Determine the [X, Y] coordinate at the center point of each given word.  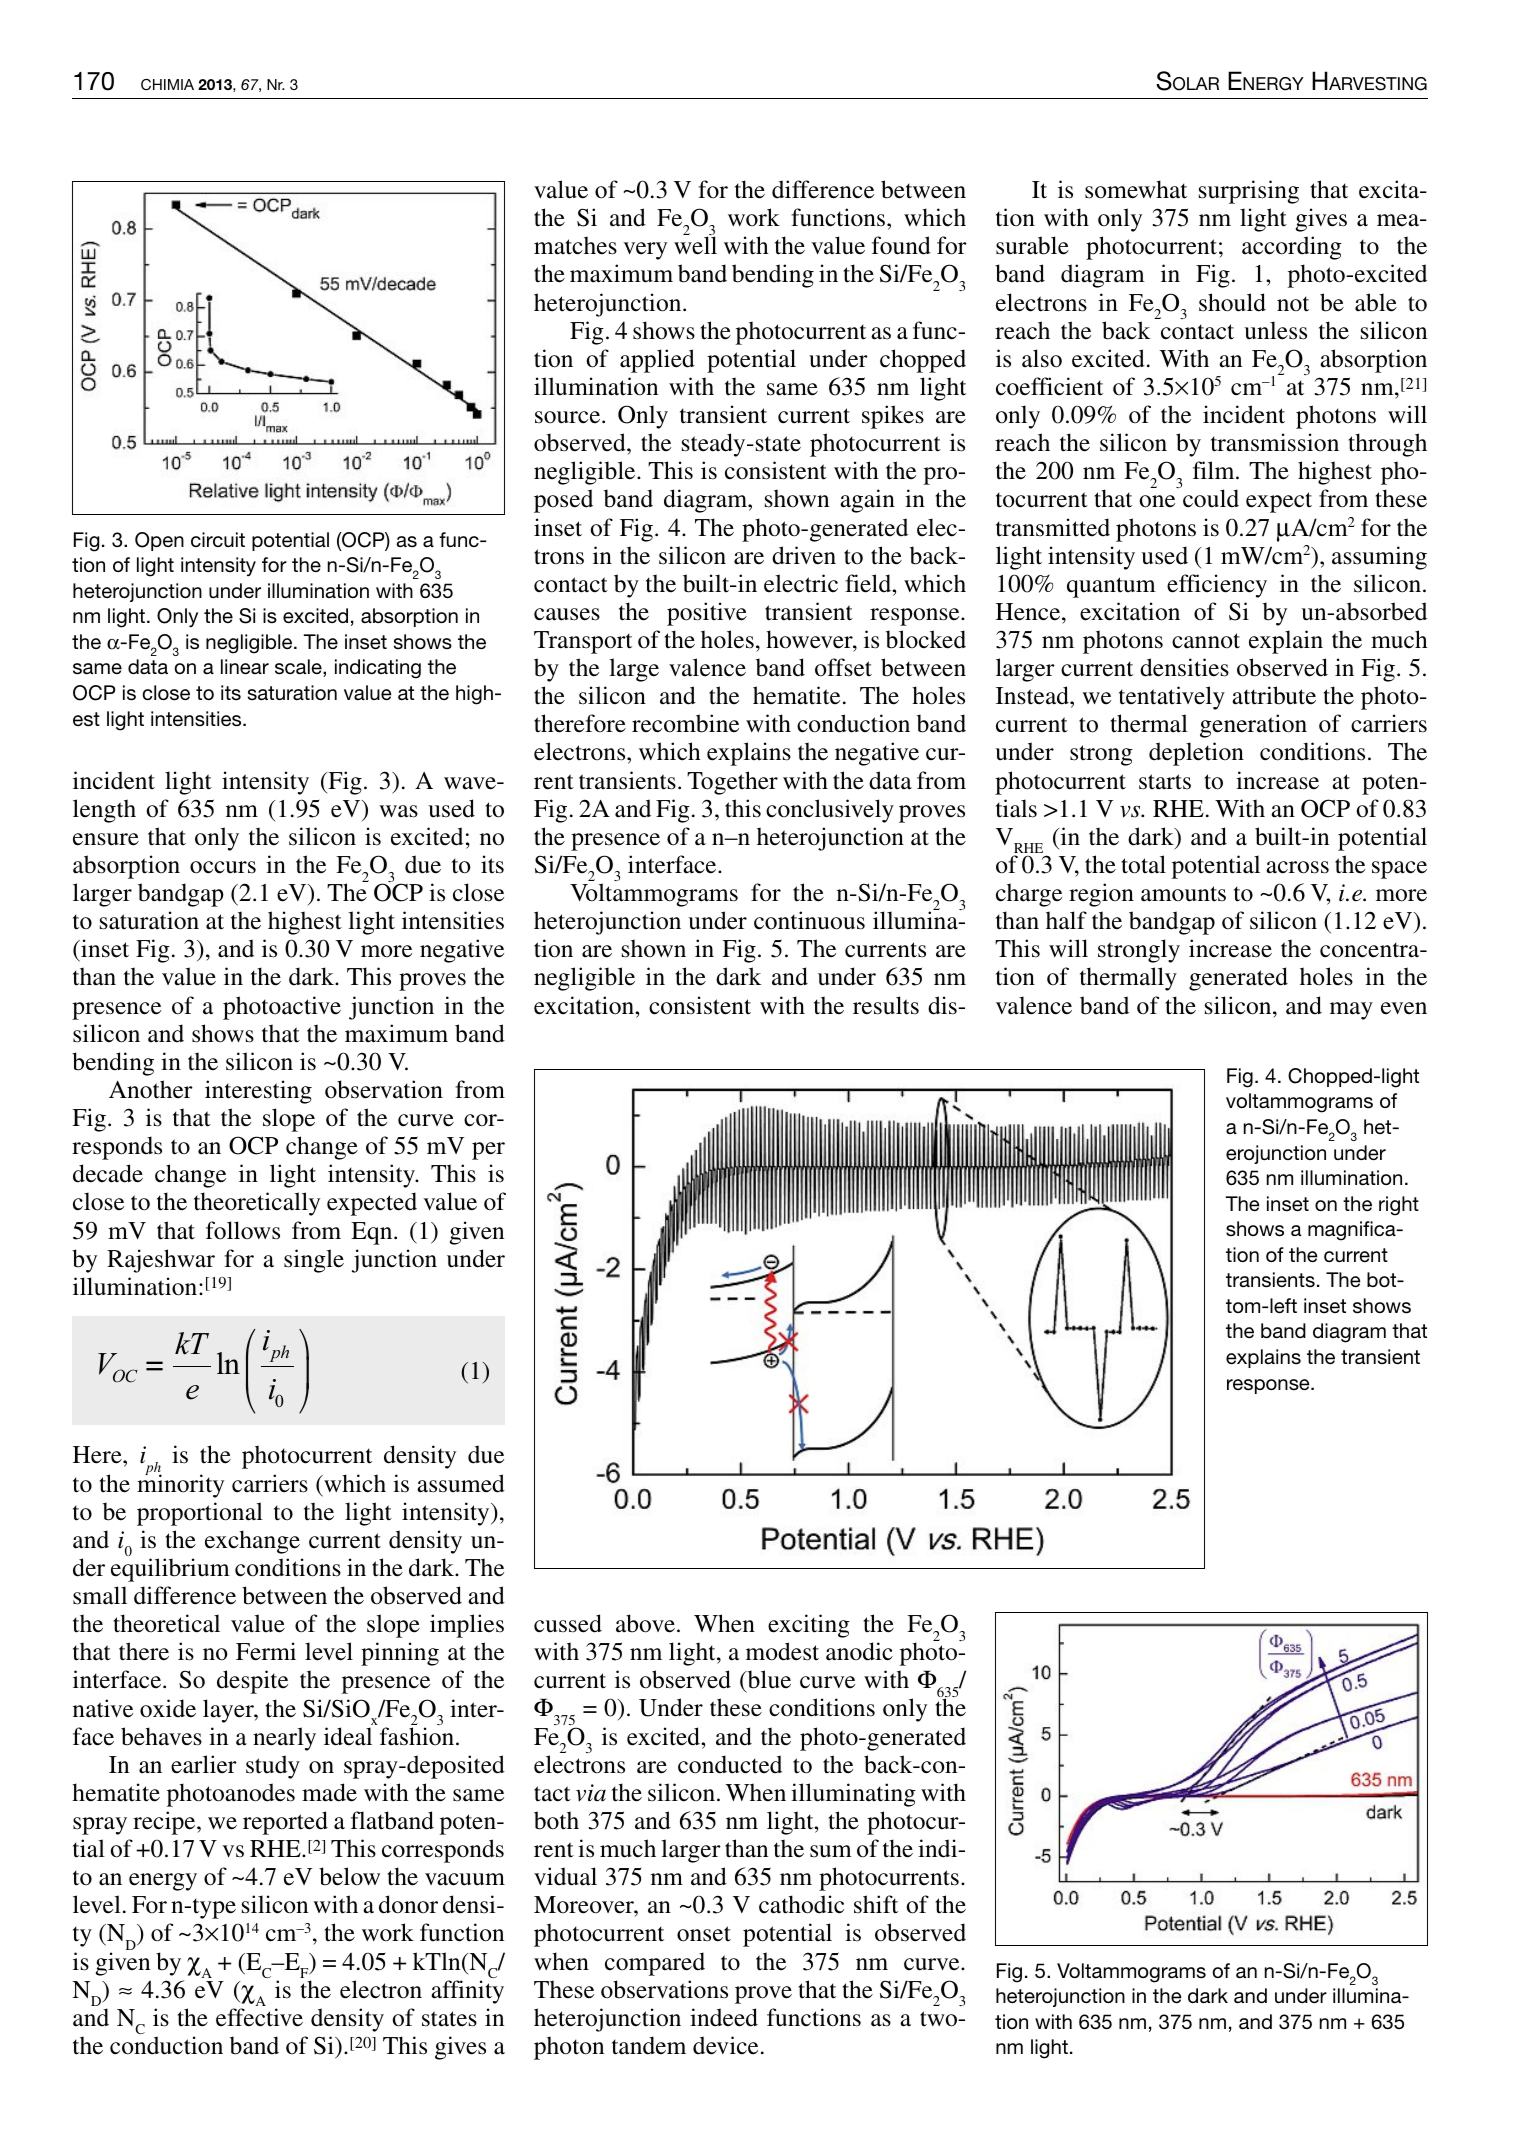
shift [876, 1904]
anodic [859, 1651]
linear [245, 667]
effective [259, 2017]
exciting [809, 1626]
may [1351, 1011]
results [886, 1005]
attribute [1274, 695]
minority [180, 1485]
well [695, 245]
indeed [724, 2017]
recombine [685, 723]
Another [151, 1089]
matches [575, 245]
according [1292, 248]
